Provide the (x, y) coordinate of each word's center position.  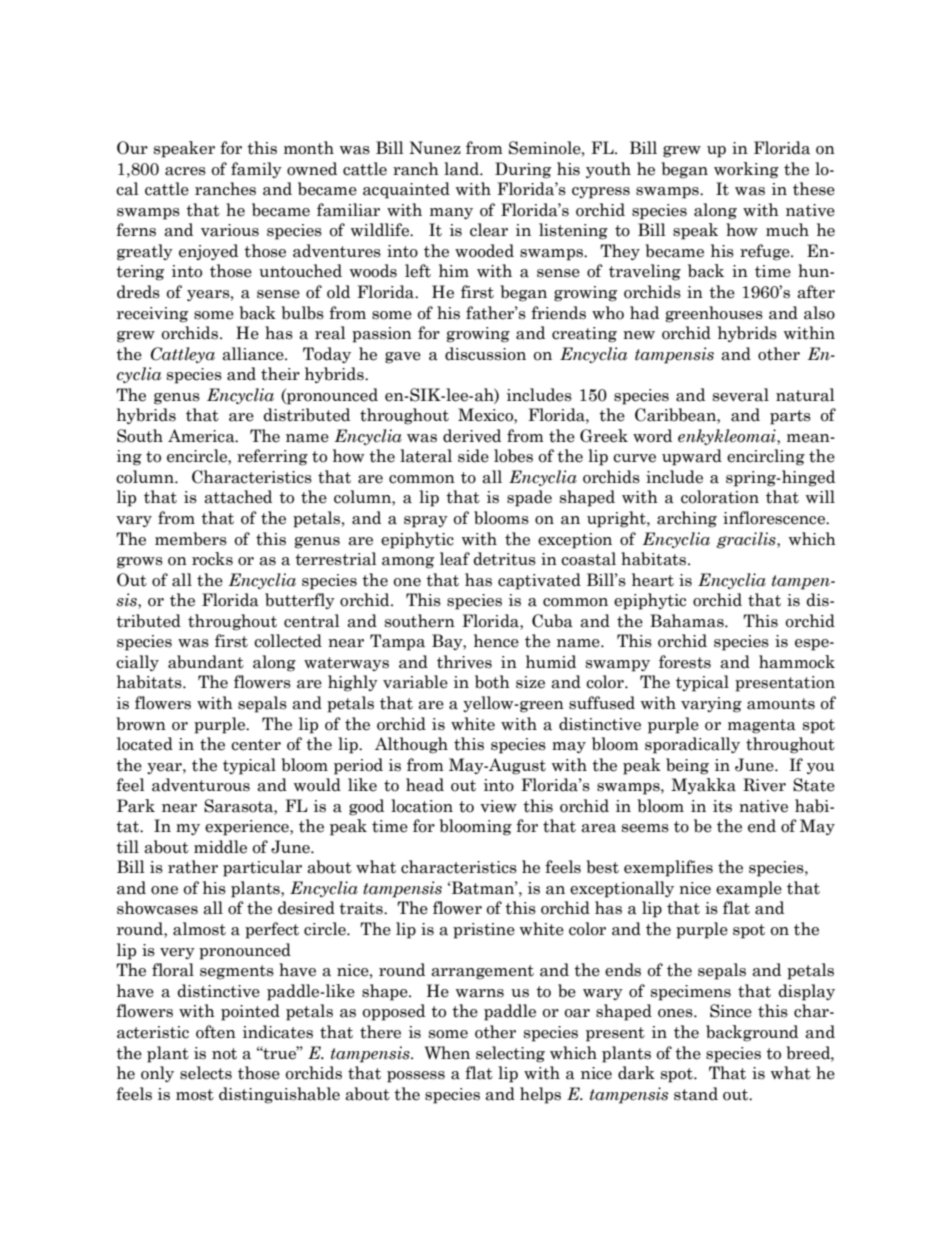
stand (696, 1094)
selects (206, 1073)
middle (220, 847)
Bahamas (688, 621)
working (746, 170)
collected (288, 641)
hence (496, 641)
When (447, 1053)
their (280, 374)
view (498, 806)
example (749, 889)
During (523, 170)
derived (472, 436)
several (741, 395)
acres (185, 171)
